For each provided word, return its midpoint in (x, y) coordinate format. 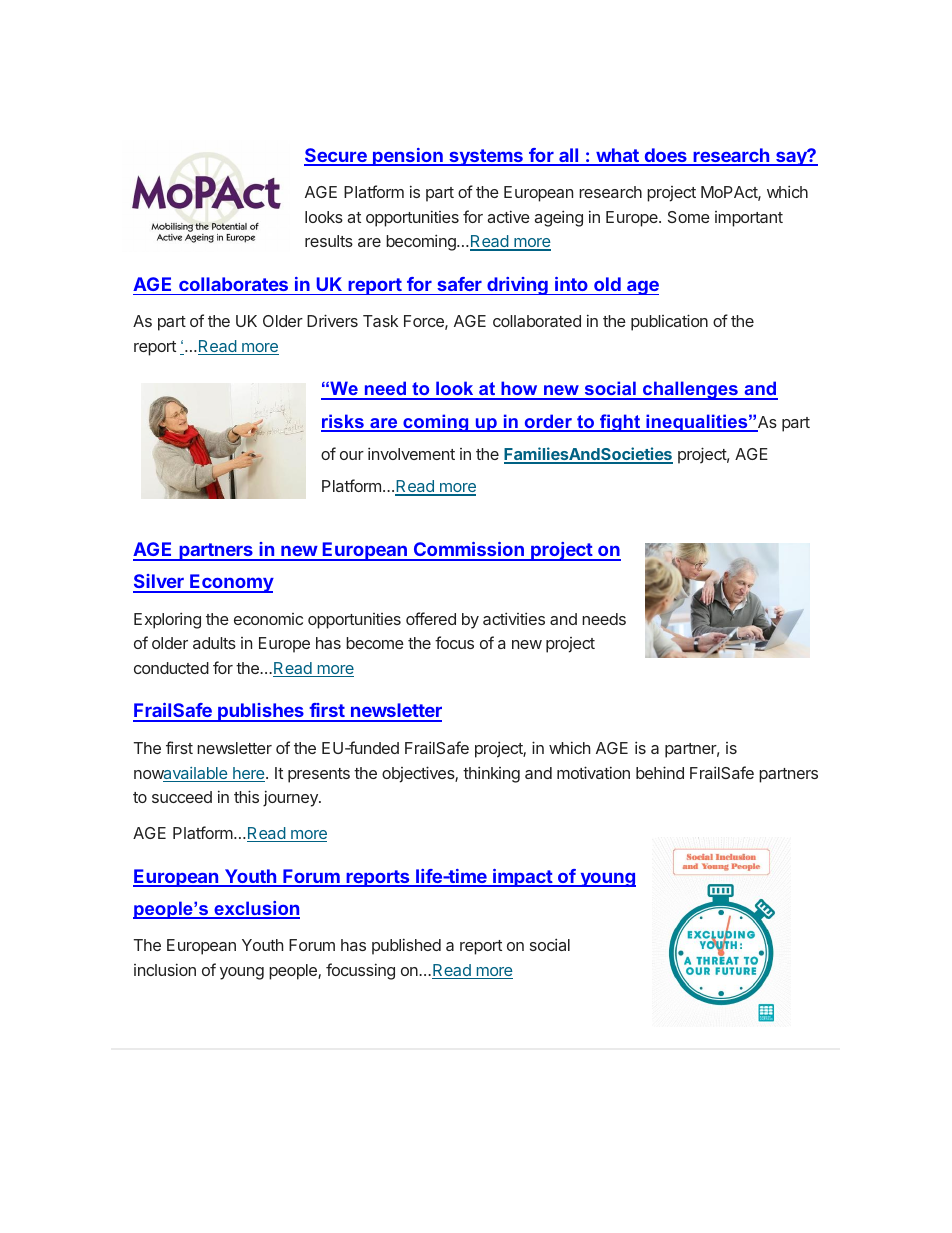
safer (459, 284)
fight (620, 423)
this (246, 796)
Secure (336, 156)
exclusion (256, 909)
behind (660, 772)
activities (514, 618)
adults (214, 643)
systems (486, 157)
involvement (411, 453)
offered (431, 618)
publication (669, 322)
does (665, 156)
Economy (231, 583)
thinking (491, 774)
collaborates (233, 284)
